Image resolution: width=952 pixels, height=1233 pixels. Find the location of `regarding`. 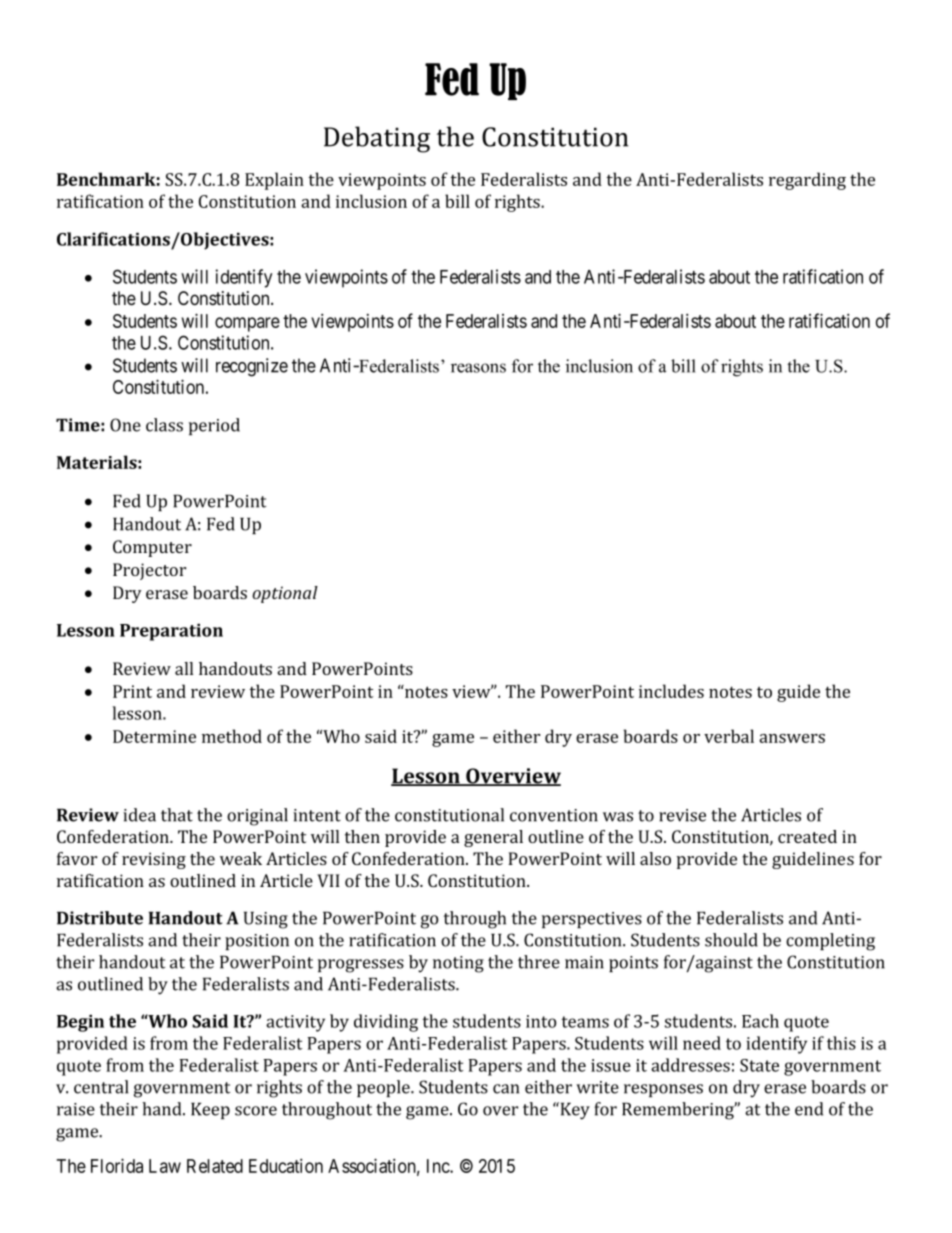

regarding is located at coordinates (807, 181).
